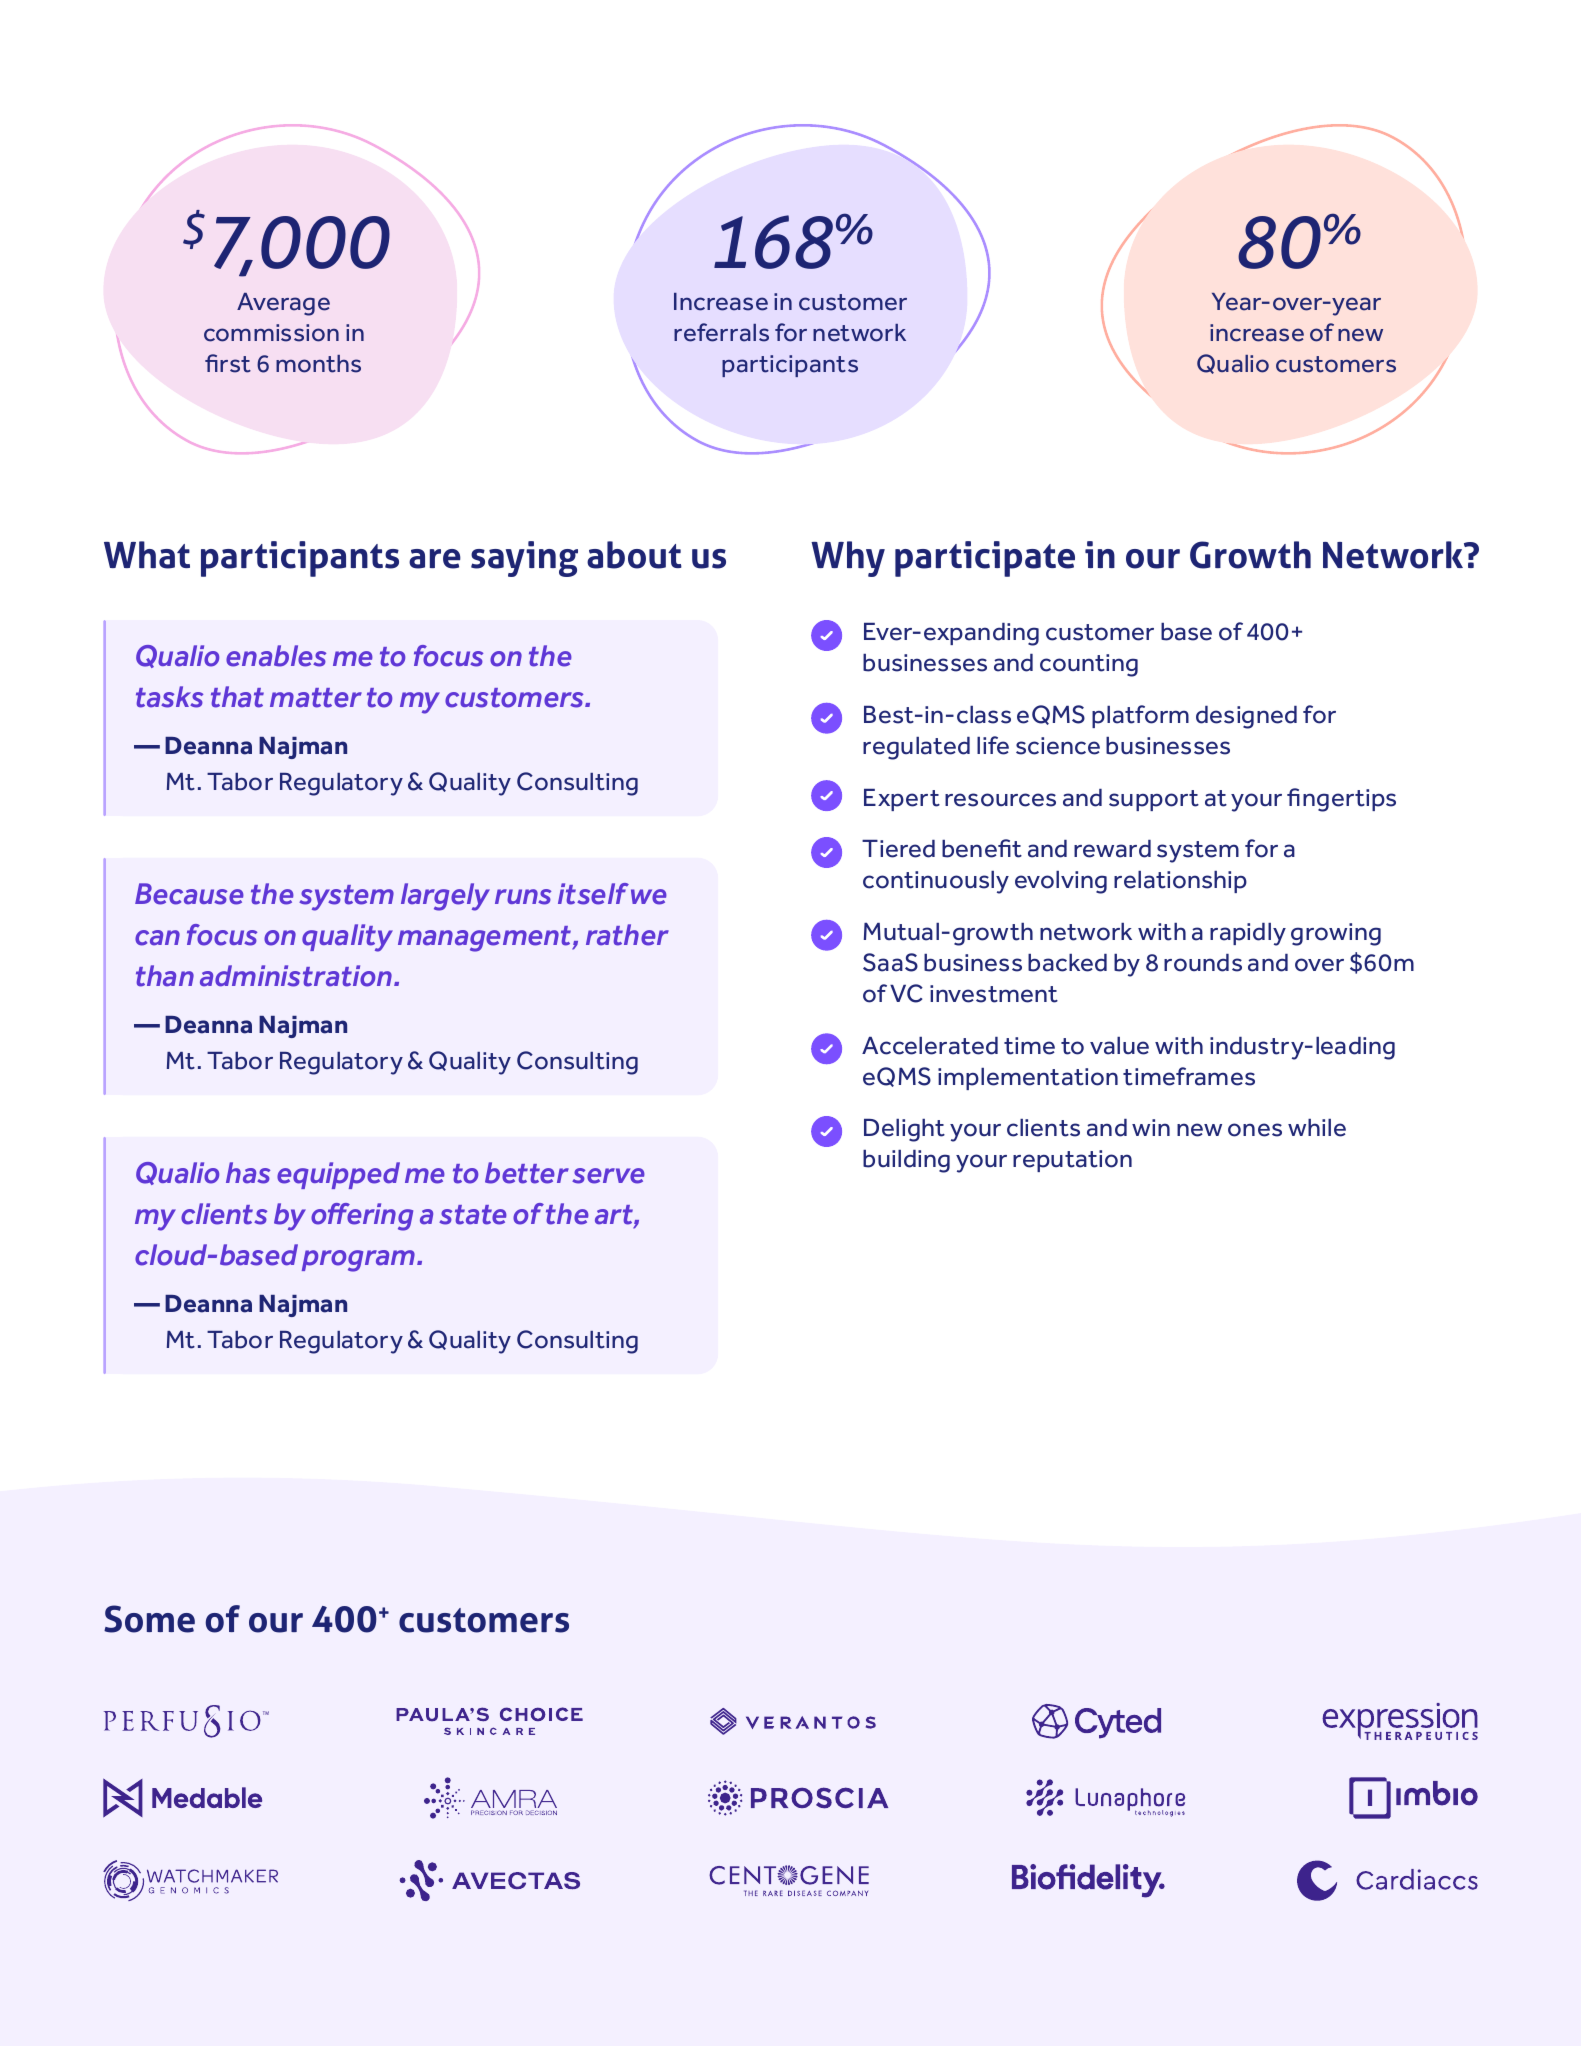 This page has width=1581, height=2046. I want to click on ones, so click(1255, 1130).
